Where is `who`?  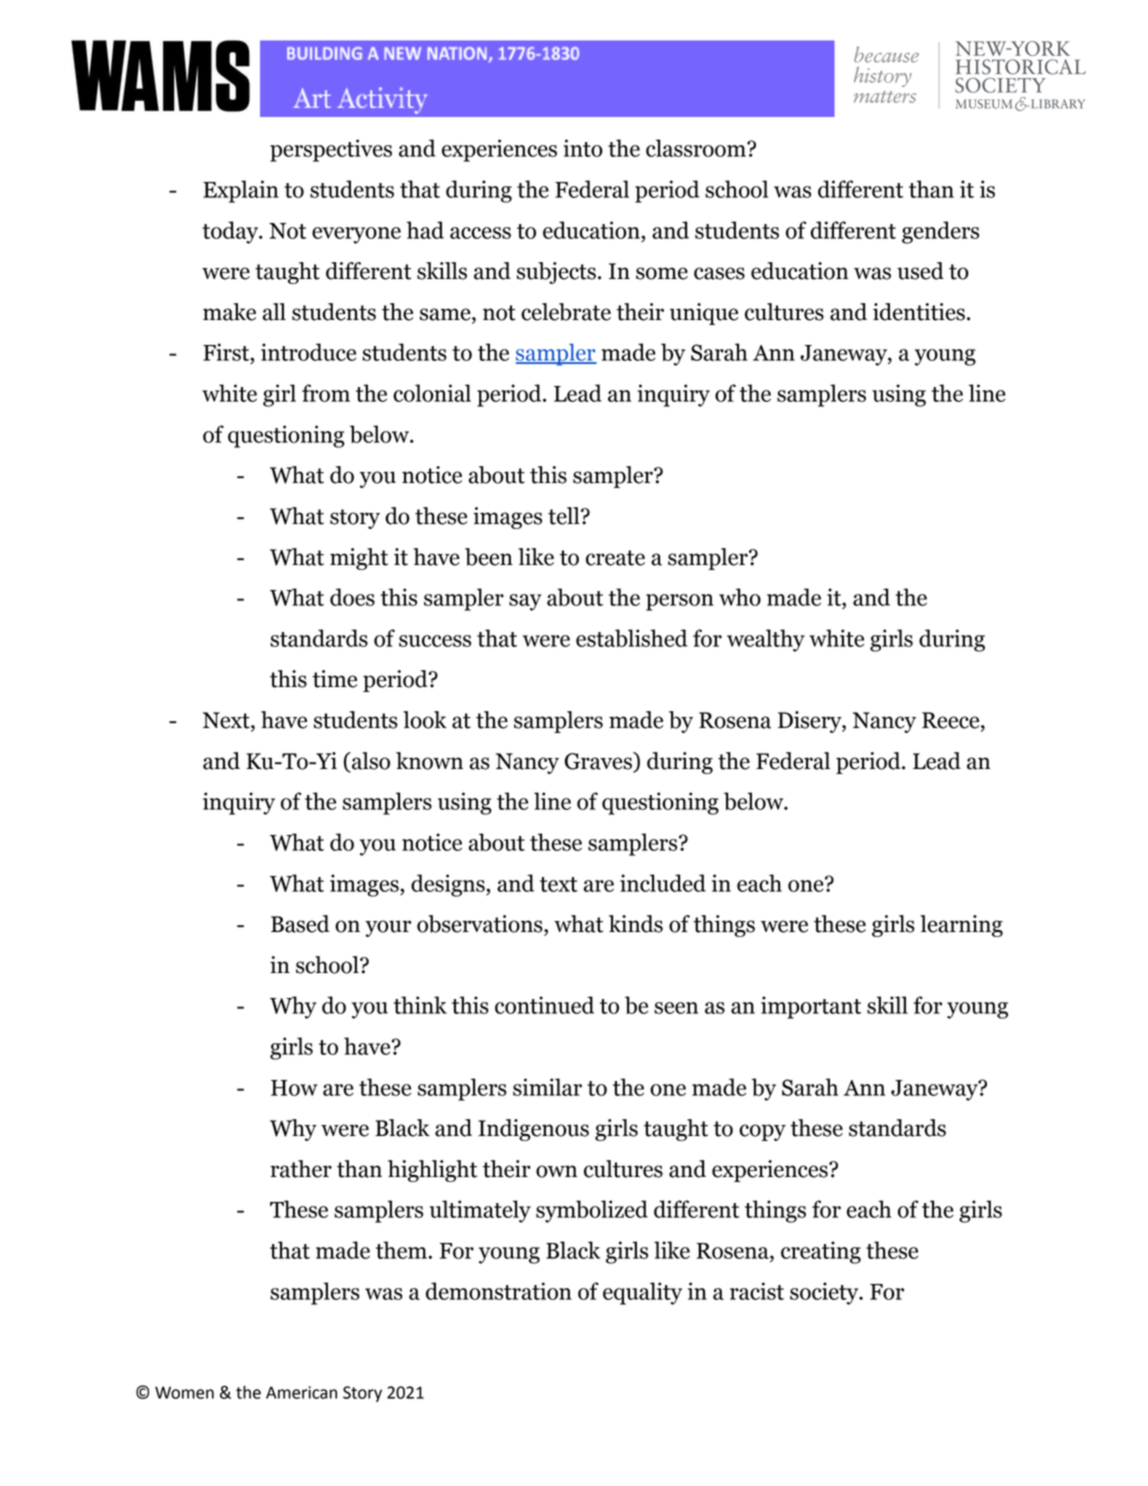
who is located at coordinates (740, 597).
